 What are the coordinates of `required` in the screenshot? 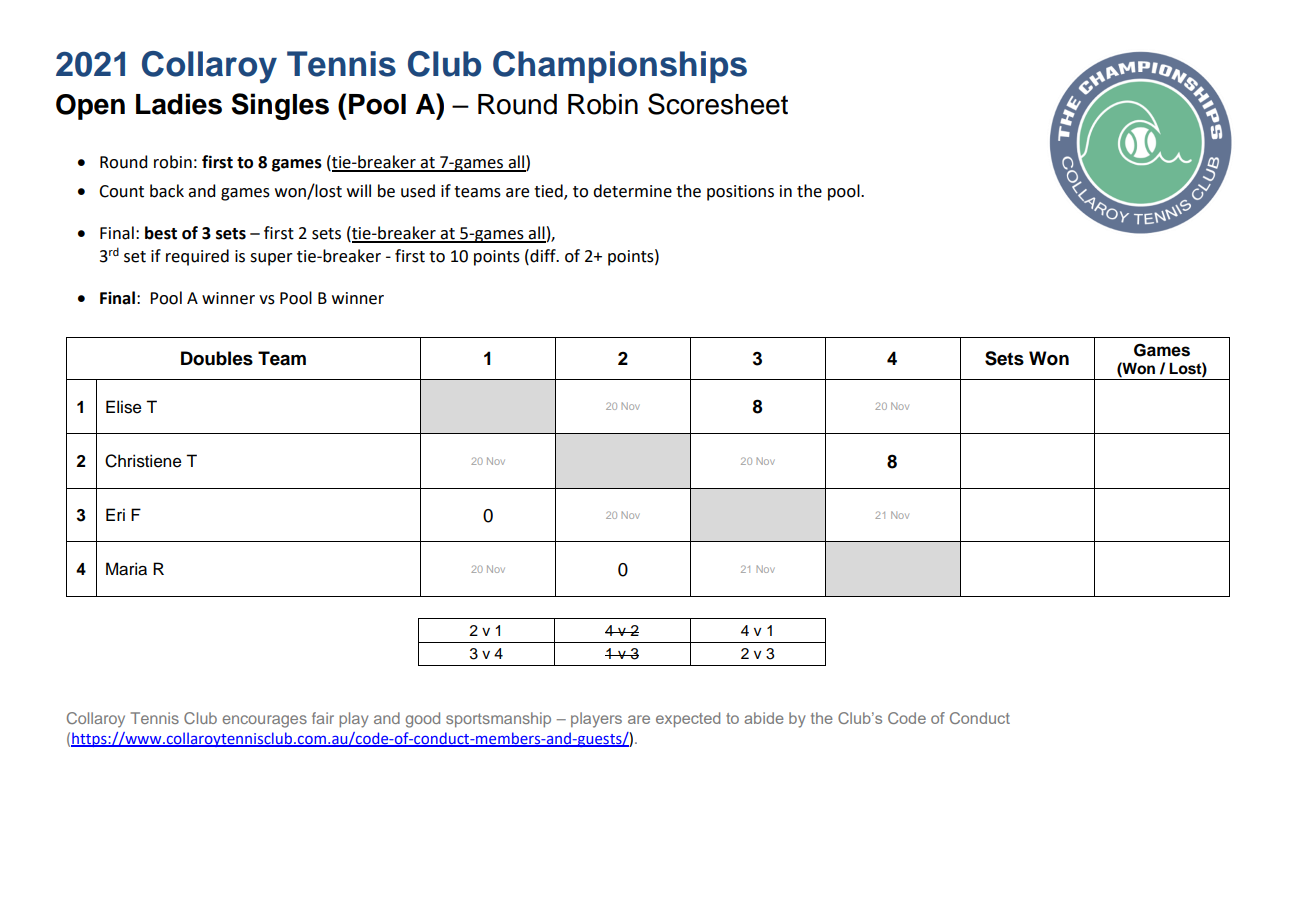 It's located at (197, 257).
